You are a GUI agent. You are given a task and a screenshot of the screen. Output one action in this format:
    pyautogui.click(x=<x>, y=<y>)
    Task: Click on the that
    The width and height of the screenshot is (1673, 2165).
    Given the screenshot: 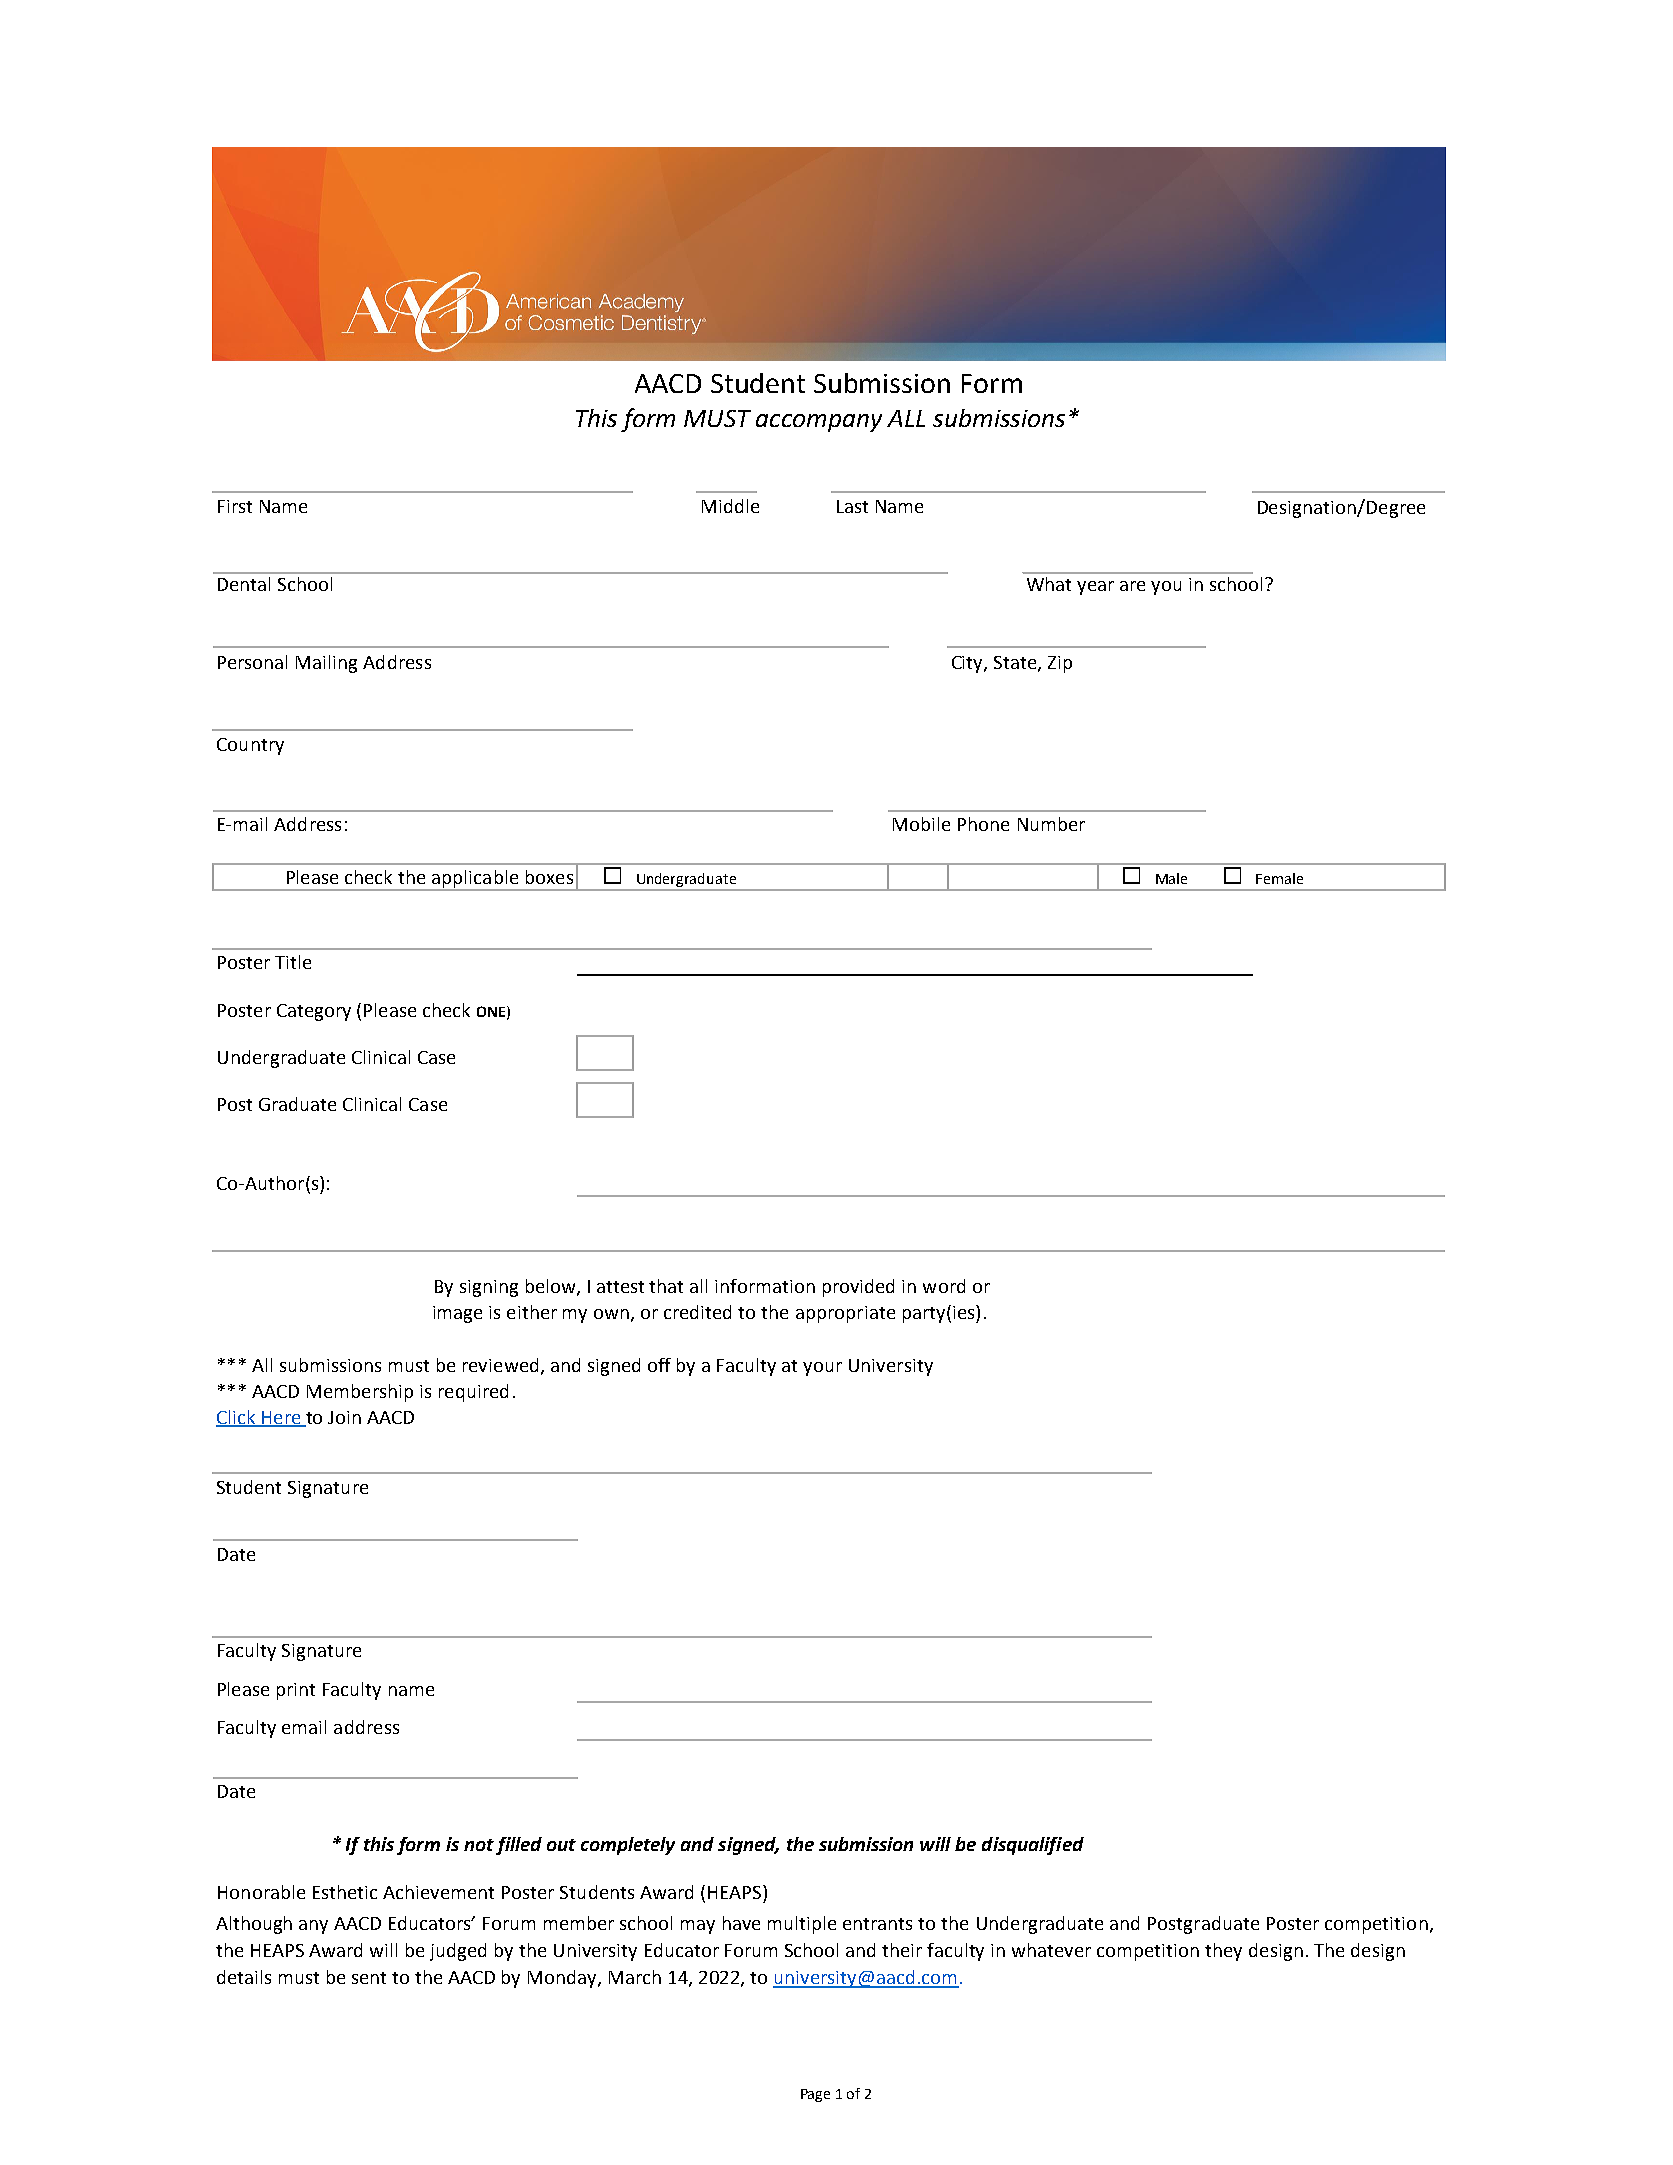 What is the action you would take?
    pyautogui.click(x=666, y=1286)
